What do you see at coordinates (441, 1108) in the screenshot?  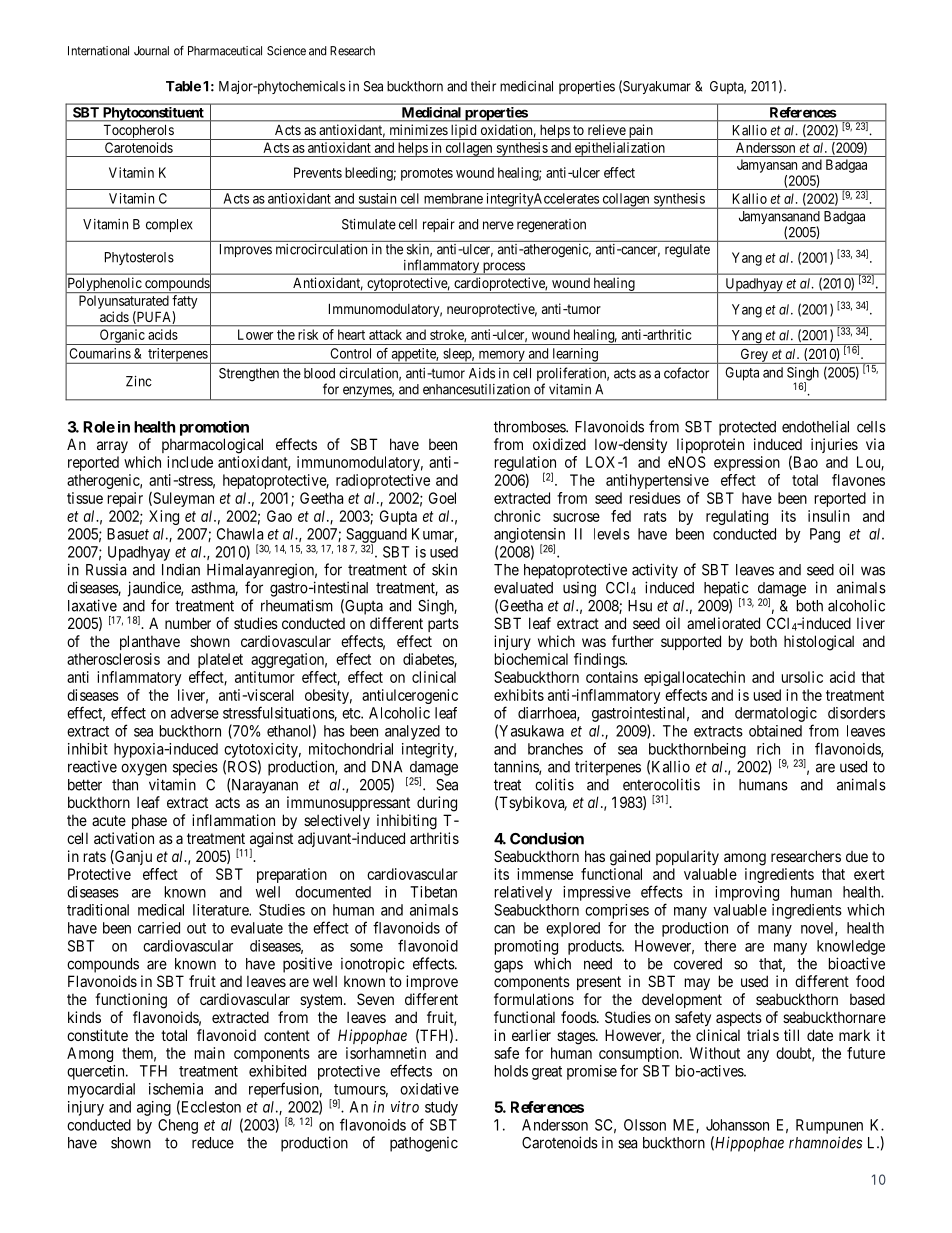 I see `study` at bounding box center [441, 1108].
